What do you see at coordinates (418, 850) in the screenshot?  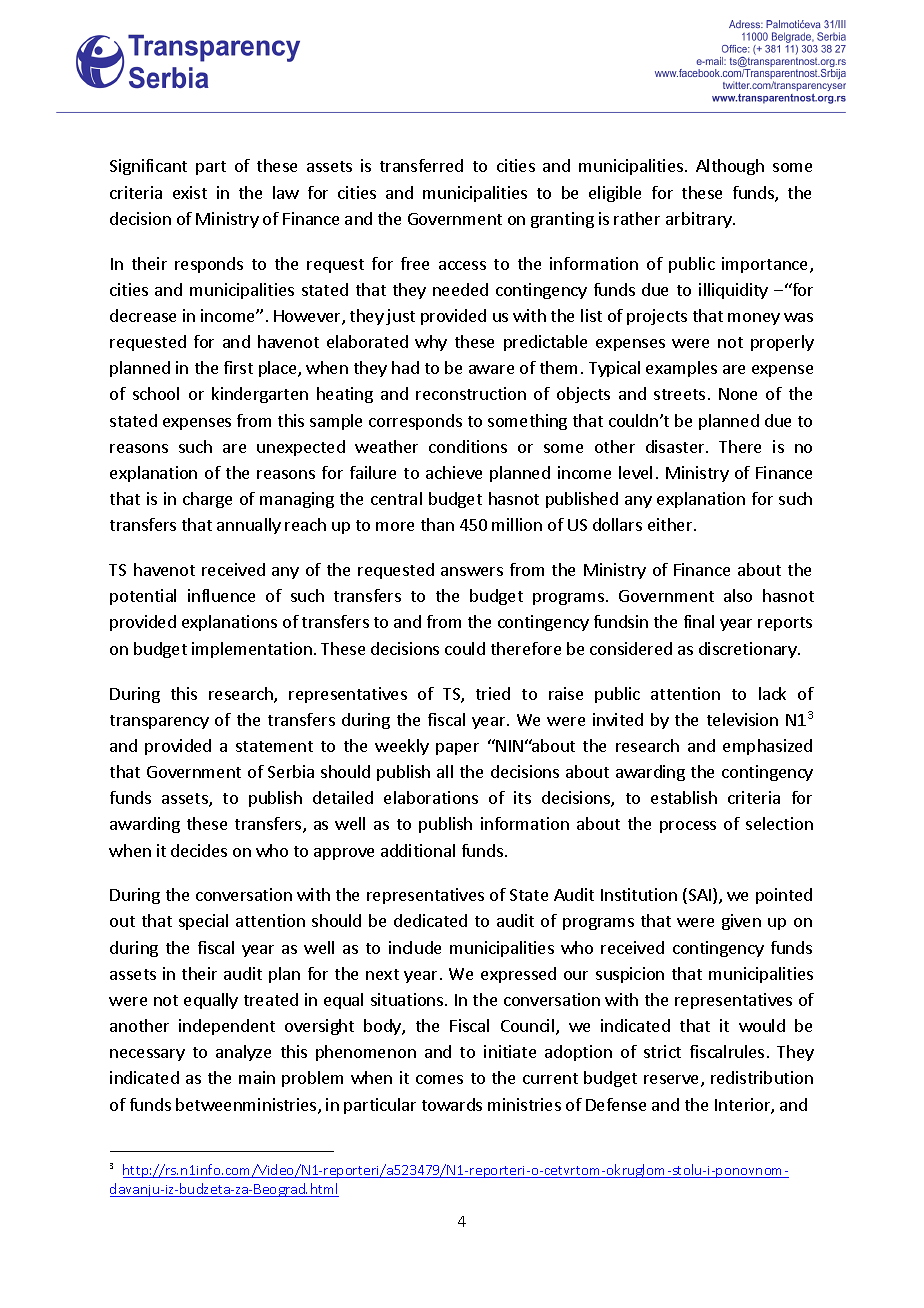 I see `additional` at bounding box center [418, 850].
